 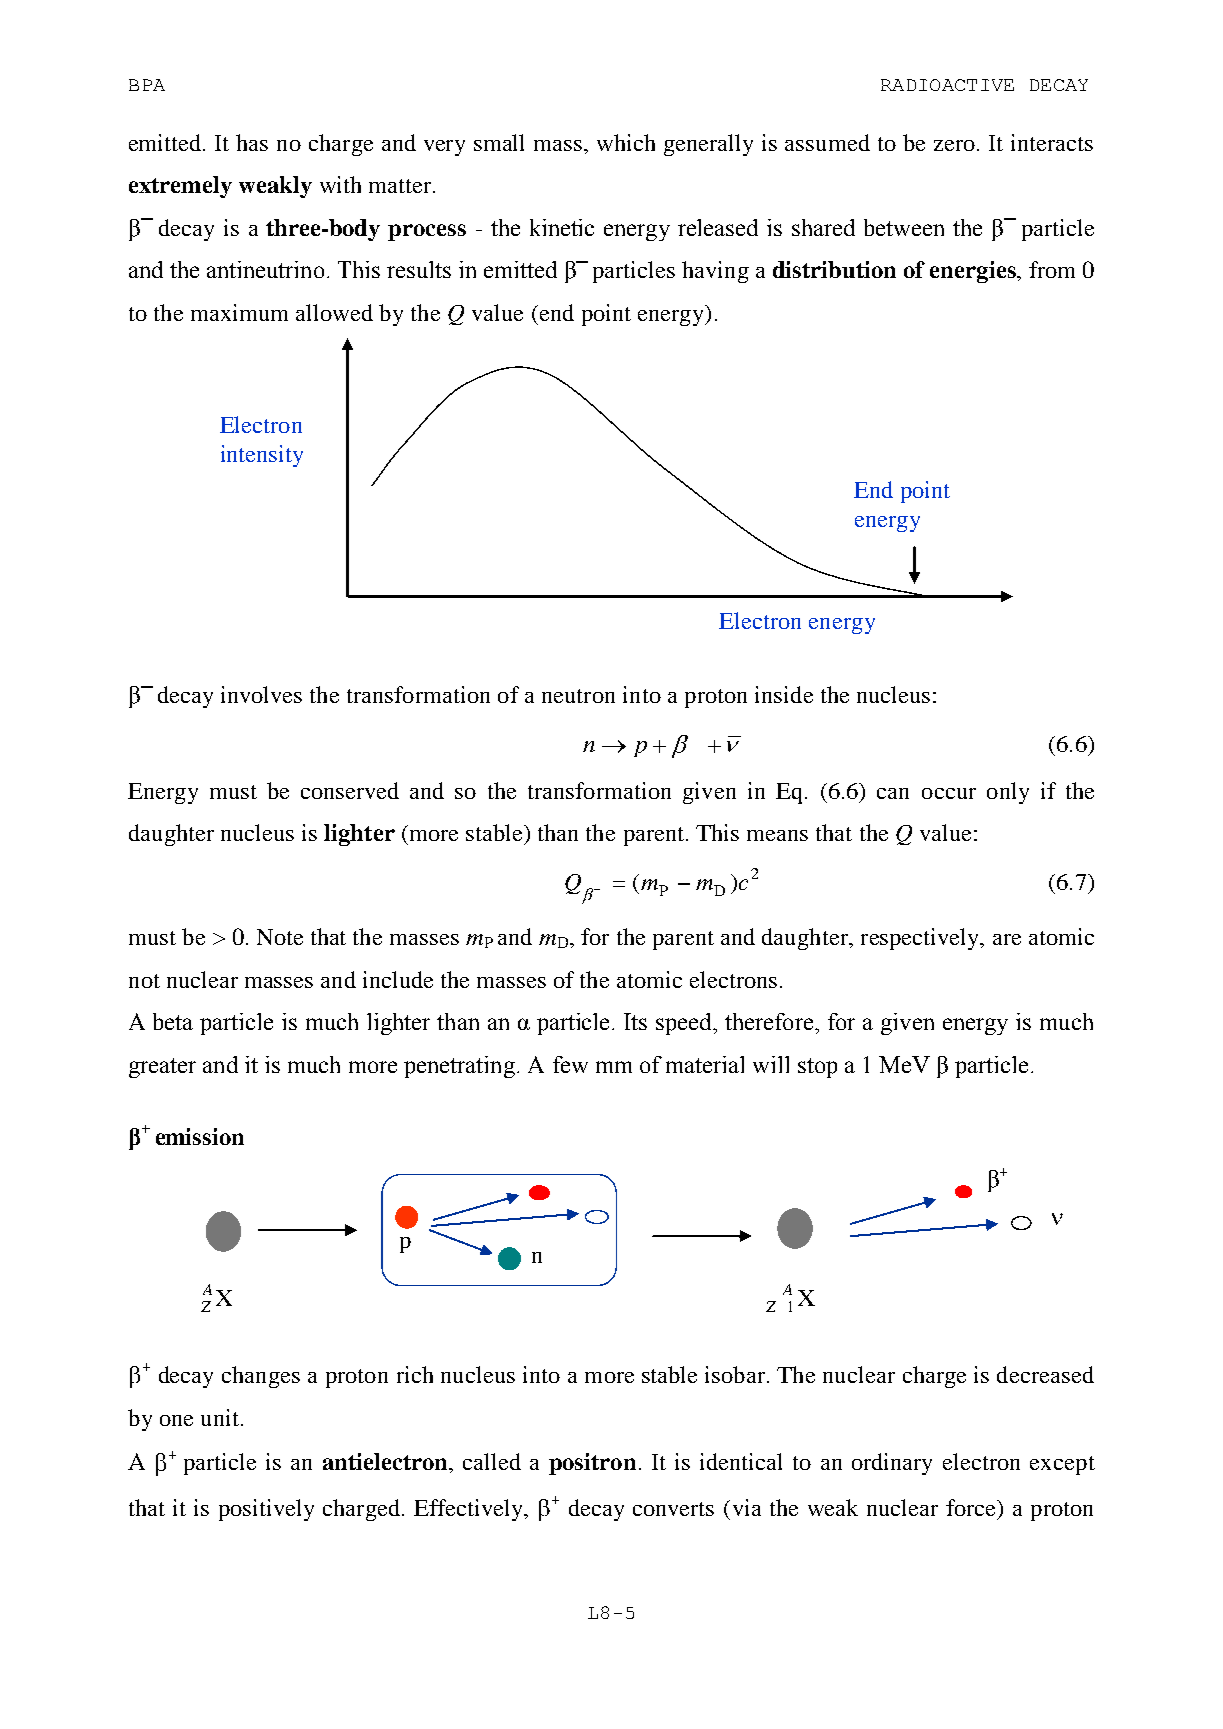 What do you see at coordinates (956, 145) in the image?
I see `zero` at bounding box center [956, 145].
